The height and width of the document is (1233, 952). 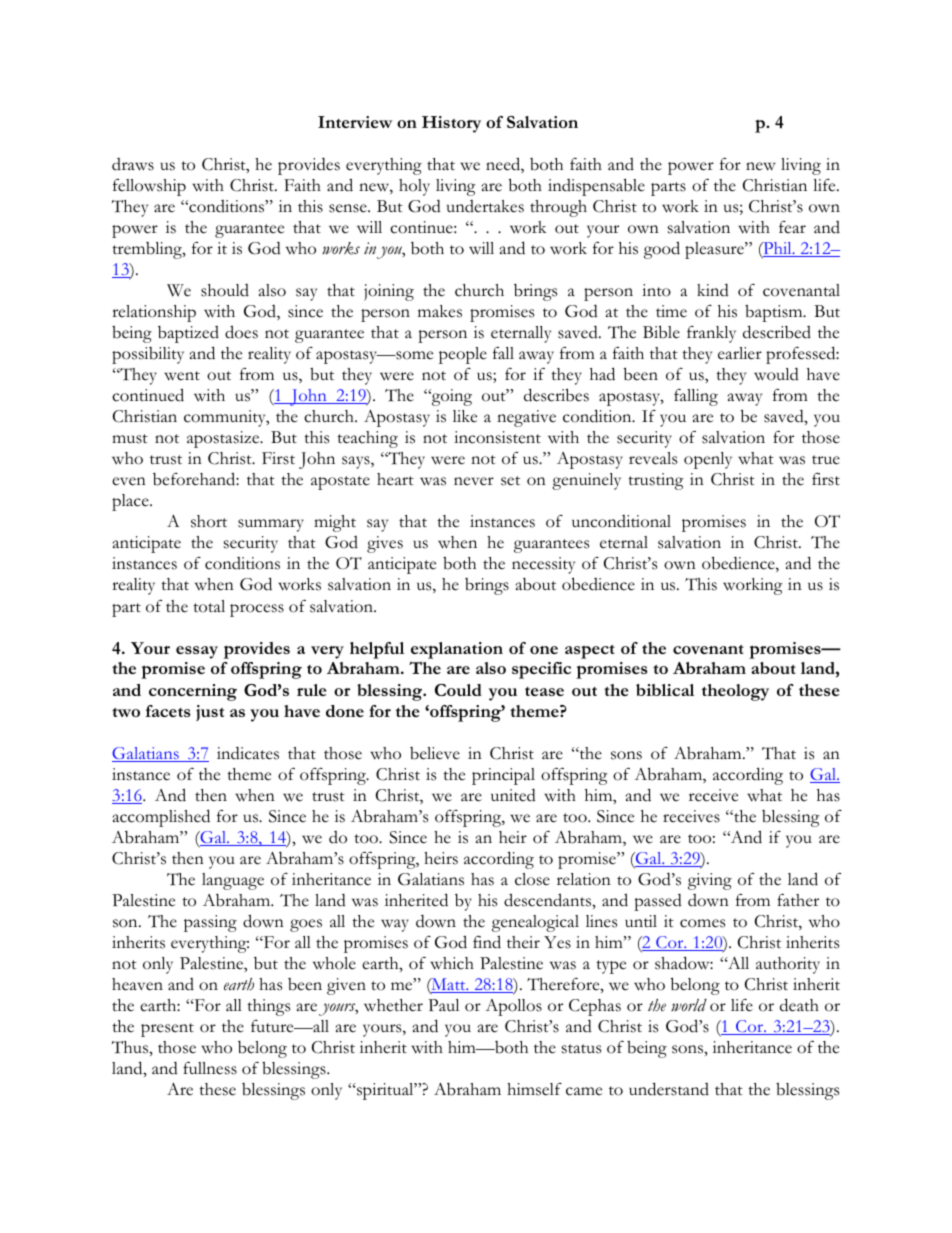 What do you see at coordinates (209, 606) in the document?
I see `total` at bounding box center [209, 606].
